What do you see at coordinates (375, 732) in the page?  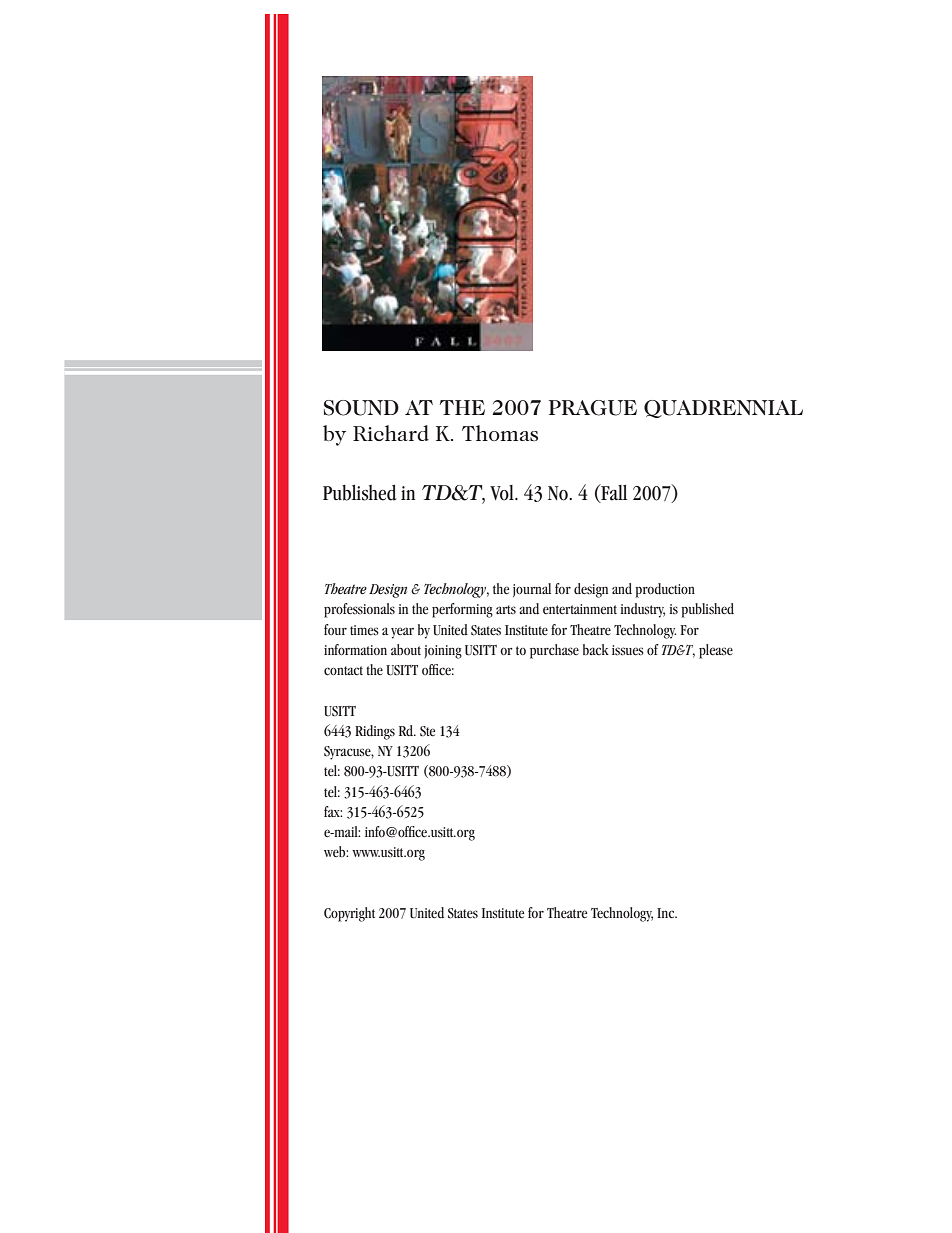 I see `Ridings` at bounding box center [375, 732].
